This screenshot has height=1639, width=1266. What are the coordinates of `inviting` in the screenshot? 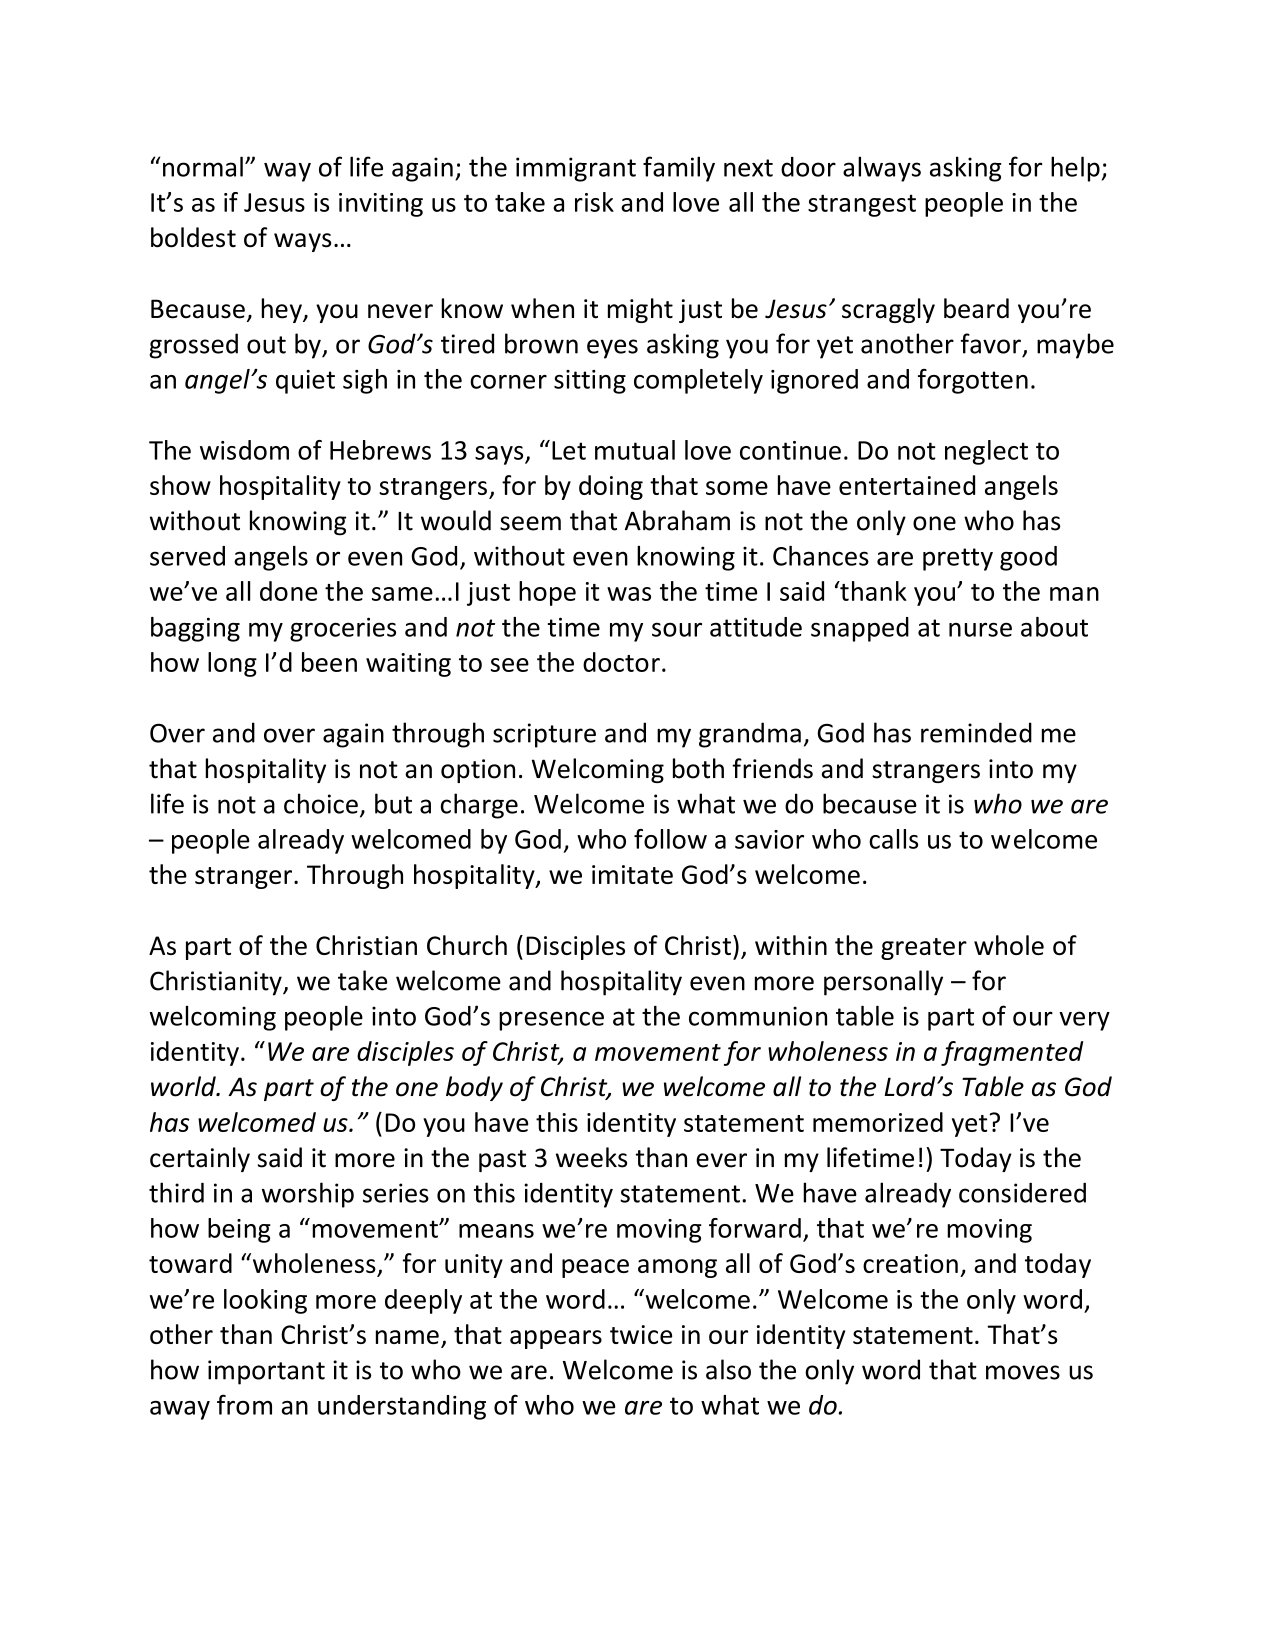 It's located at (381, 205).
